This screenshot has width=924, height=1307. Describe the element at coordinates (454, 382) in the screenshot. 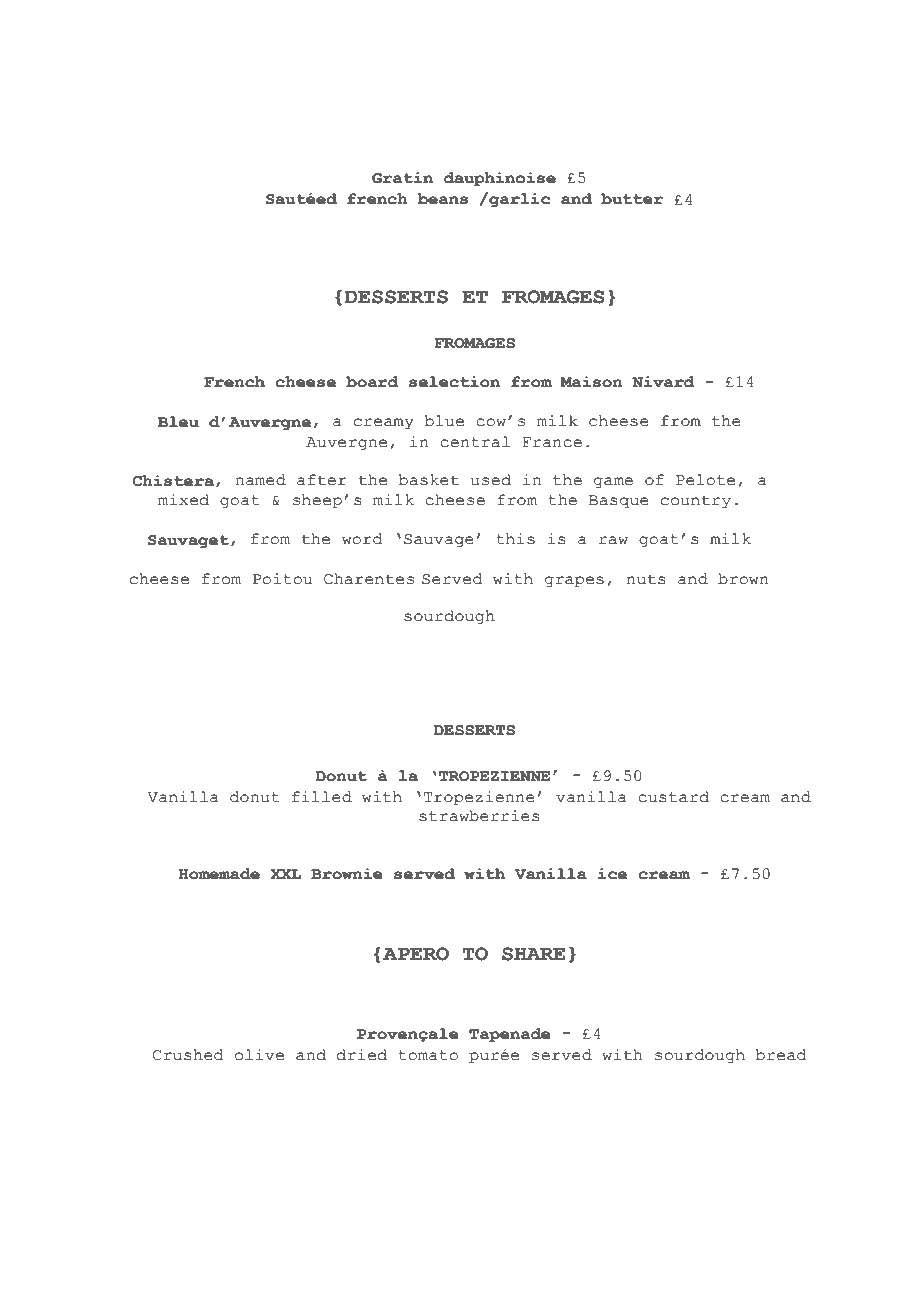

I see `selection` at that location.
